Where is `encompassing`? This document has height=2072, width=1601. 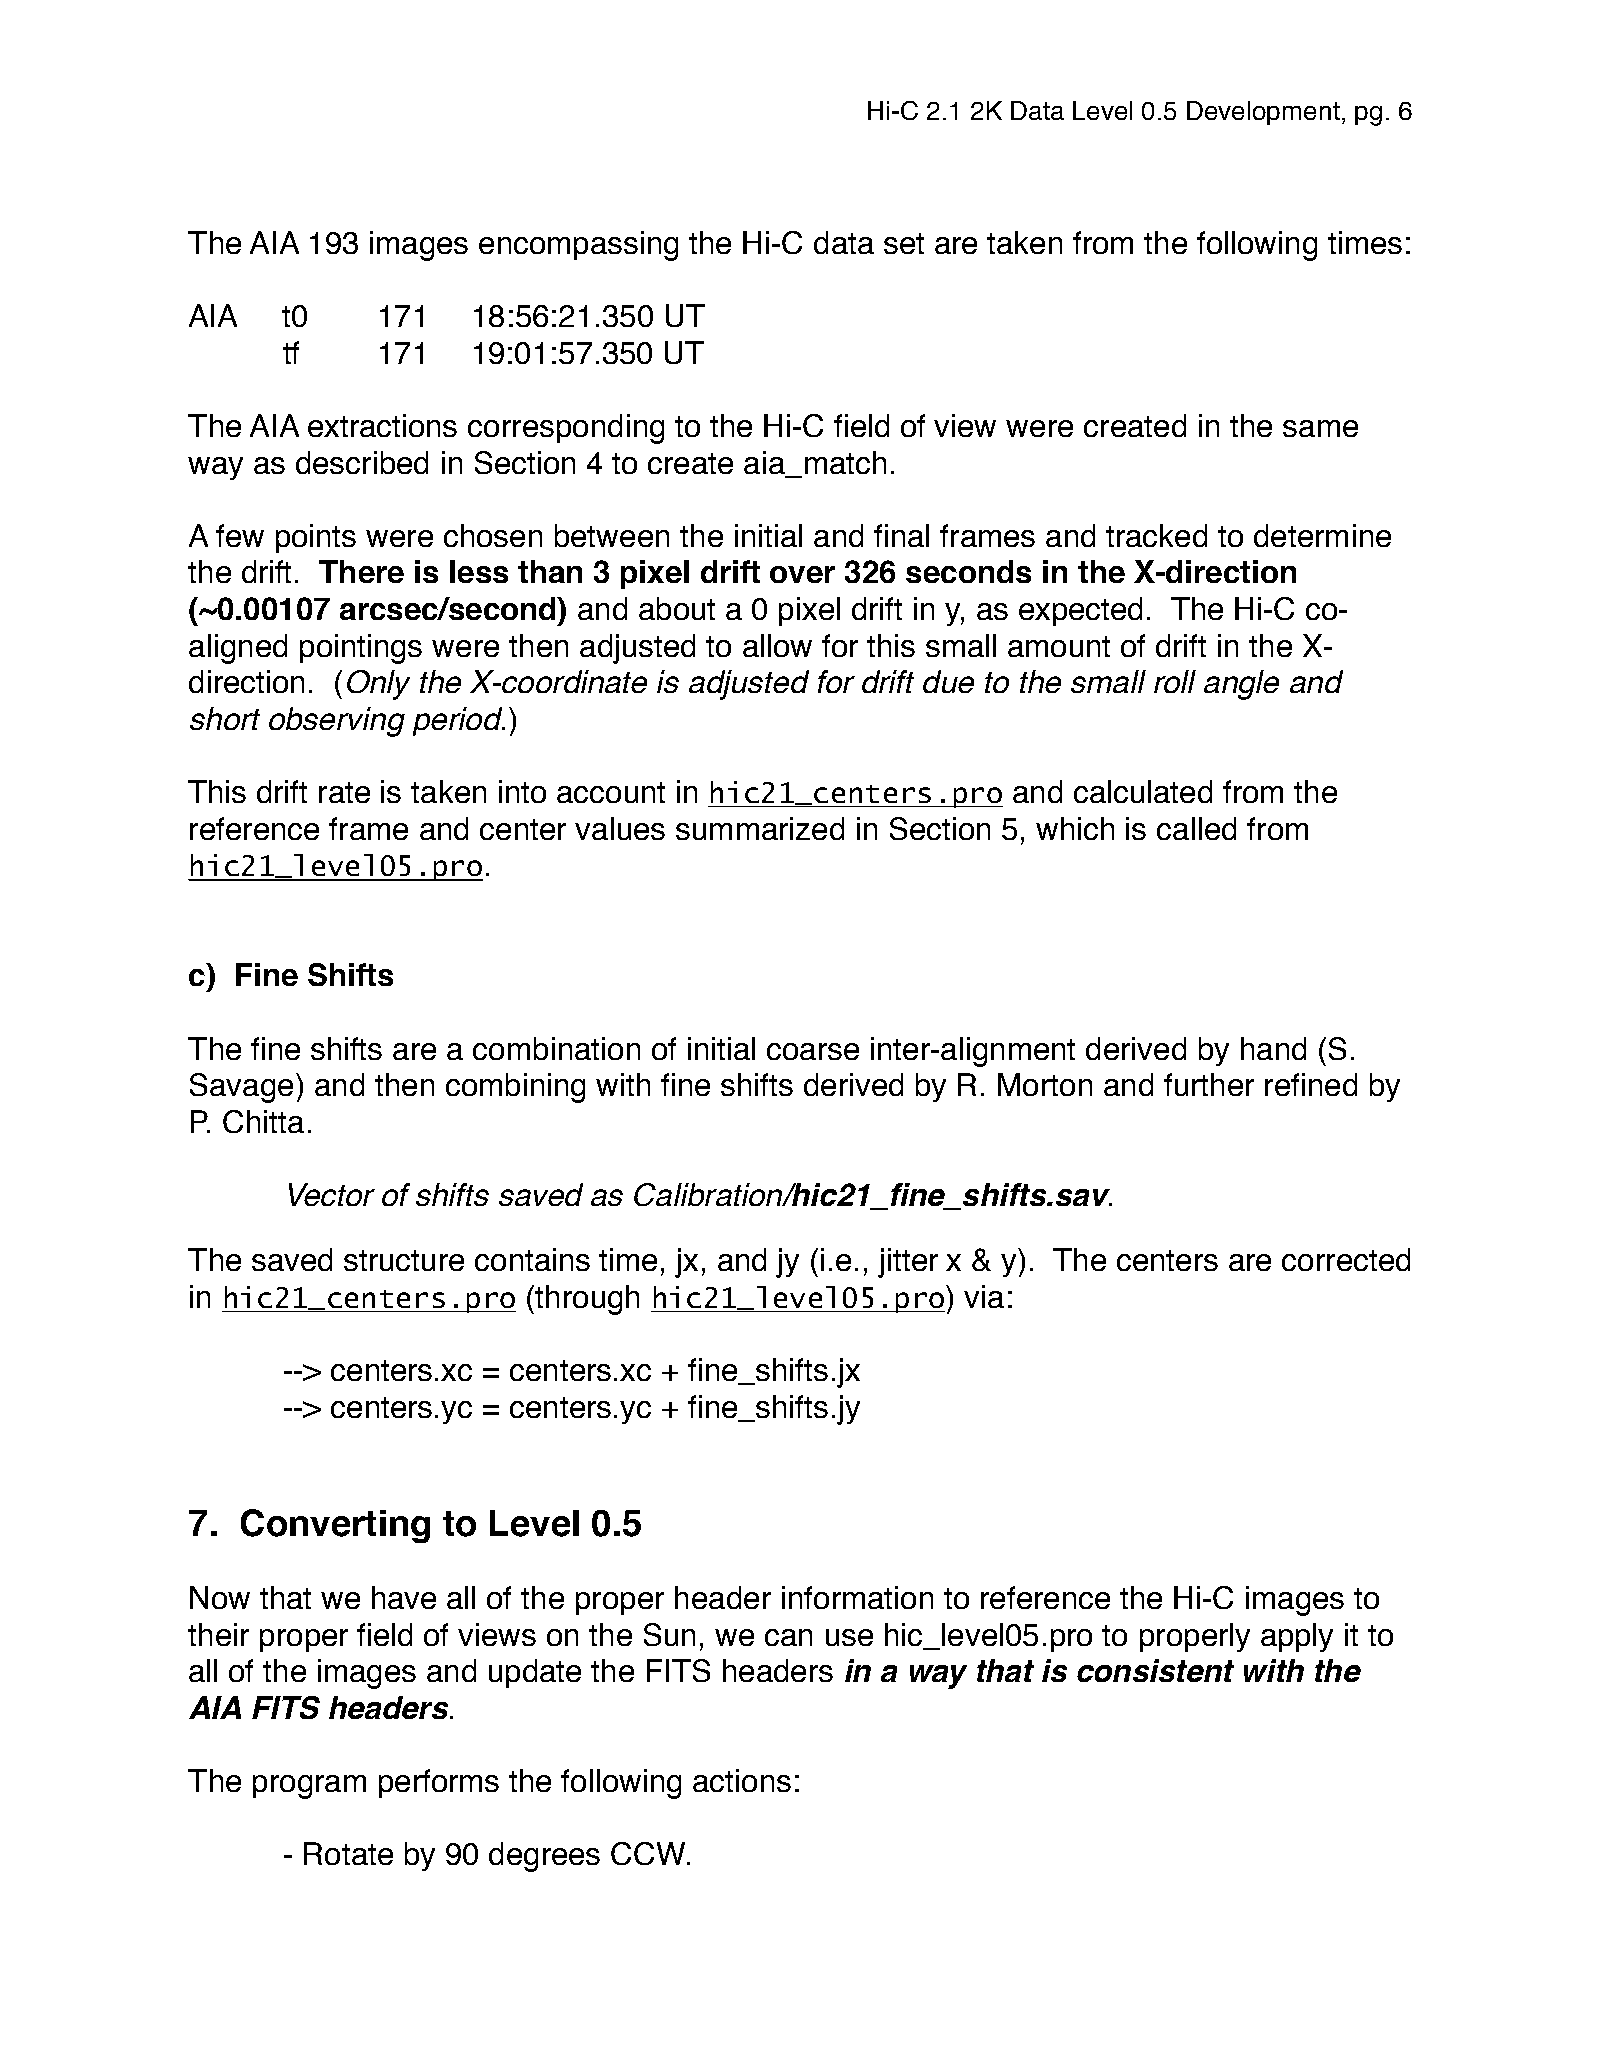
encompassing is located at coordinates (578, 246).
